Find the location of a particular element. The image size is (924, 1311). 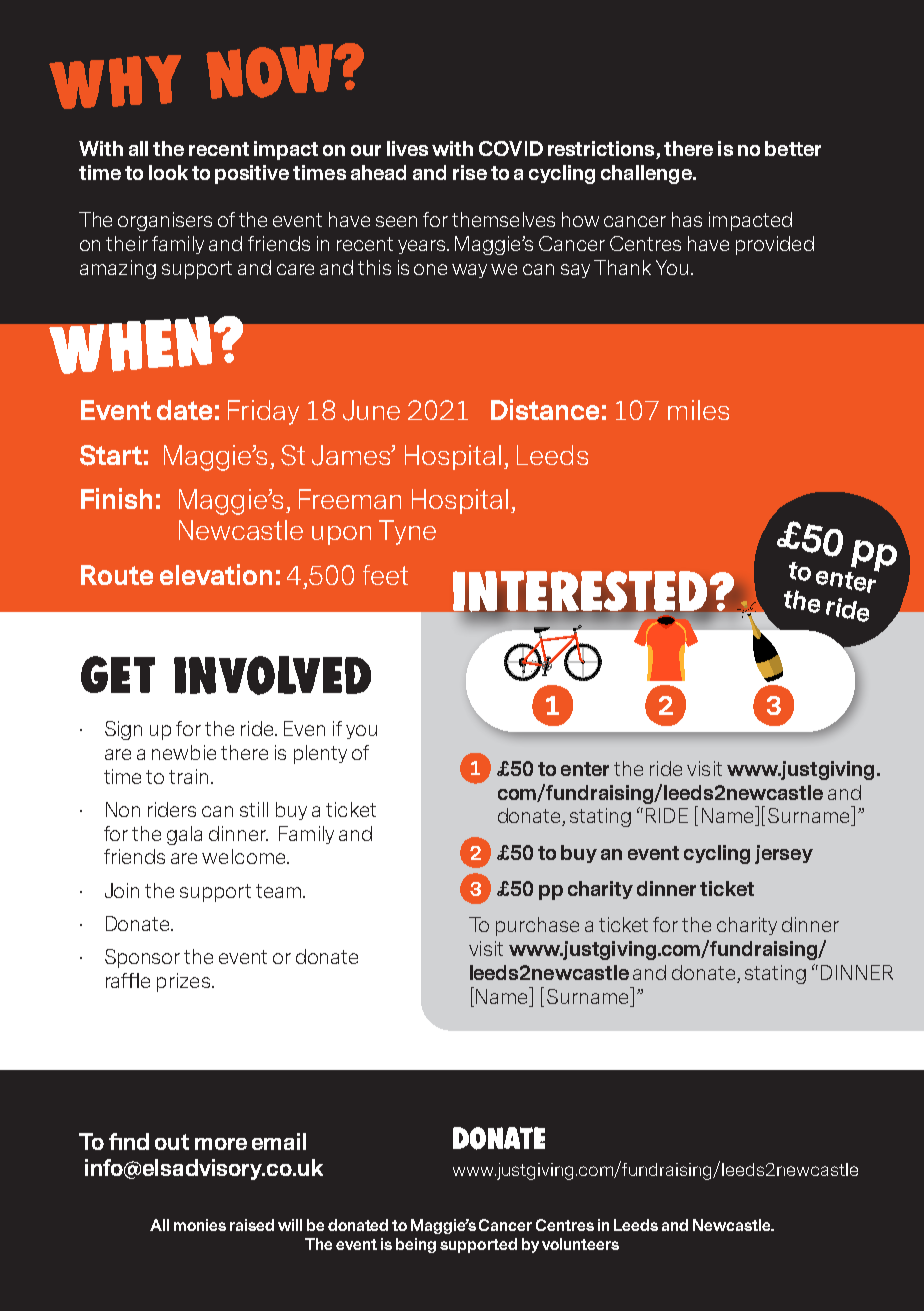

challenge is located at coordinates (647, 174).
